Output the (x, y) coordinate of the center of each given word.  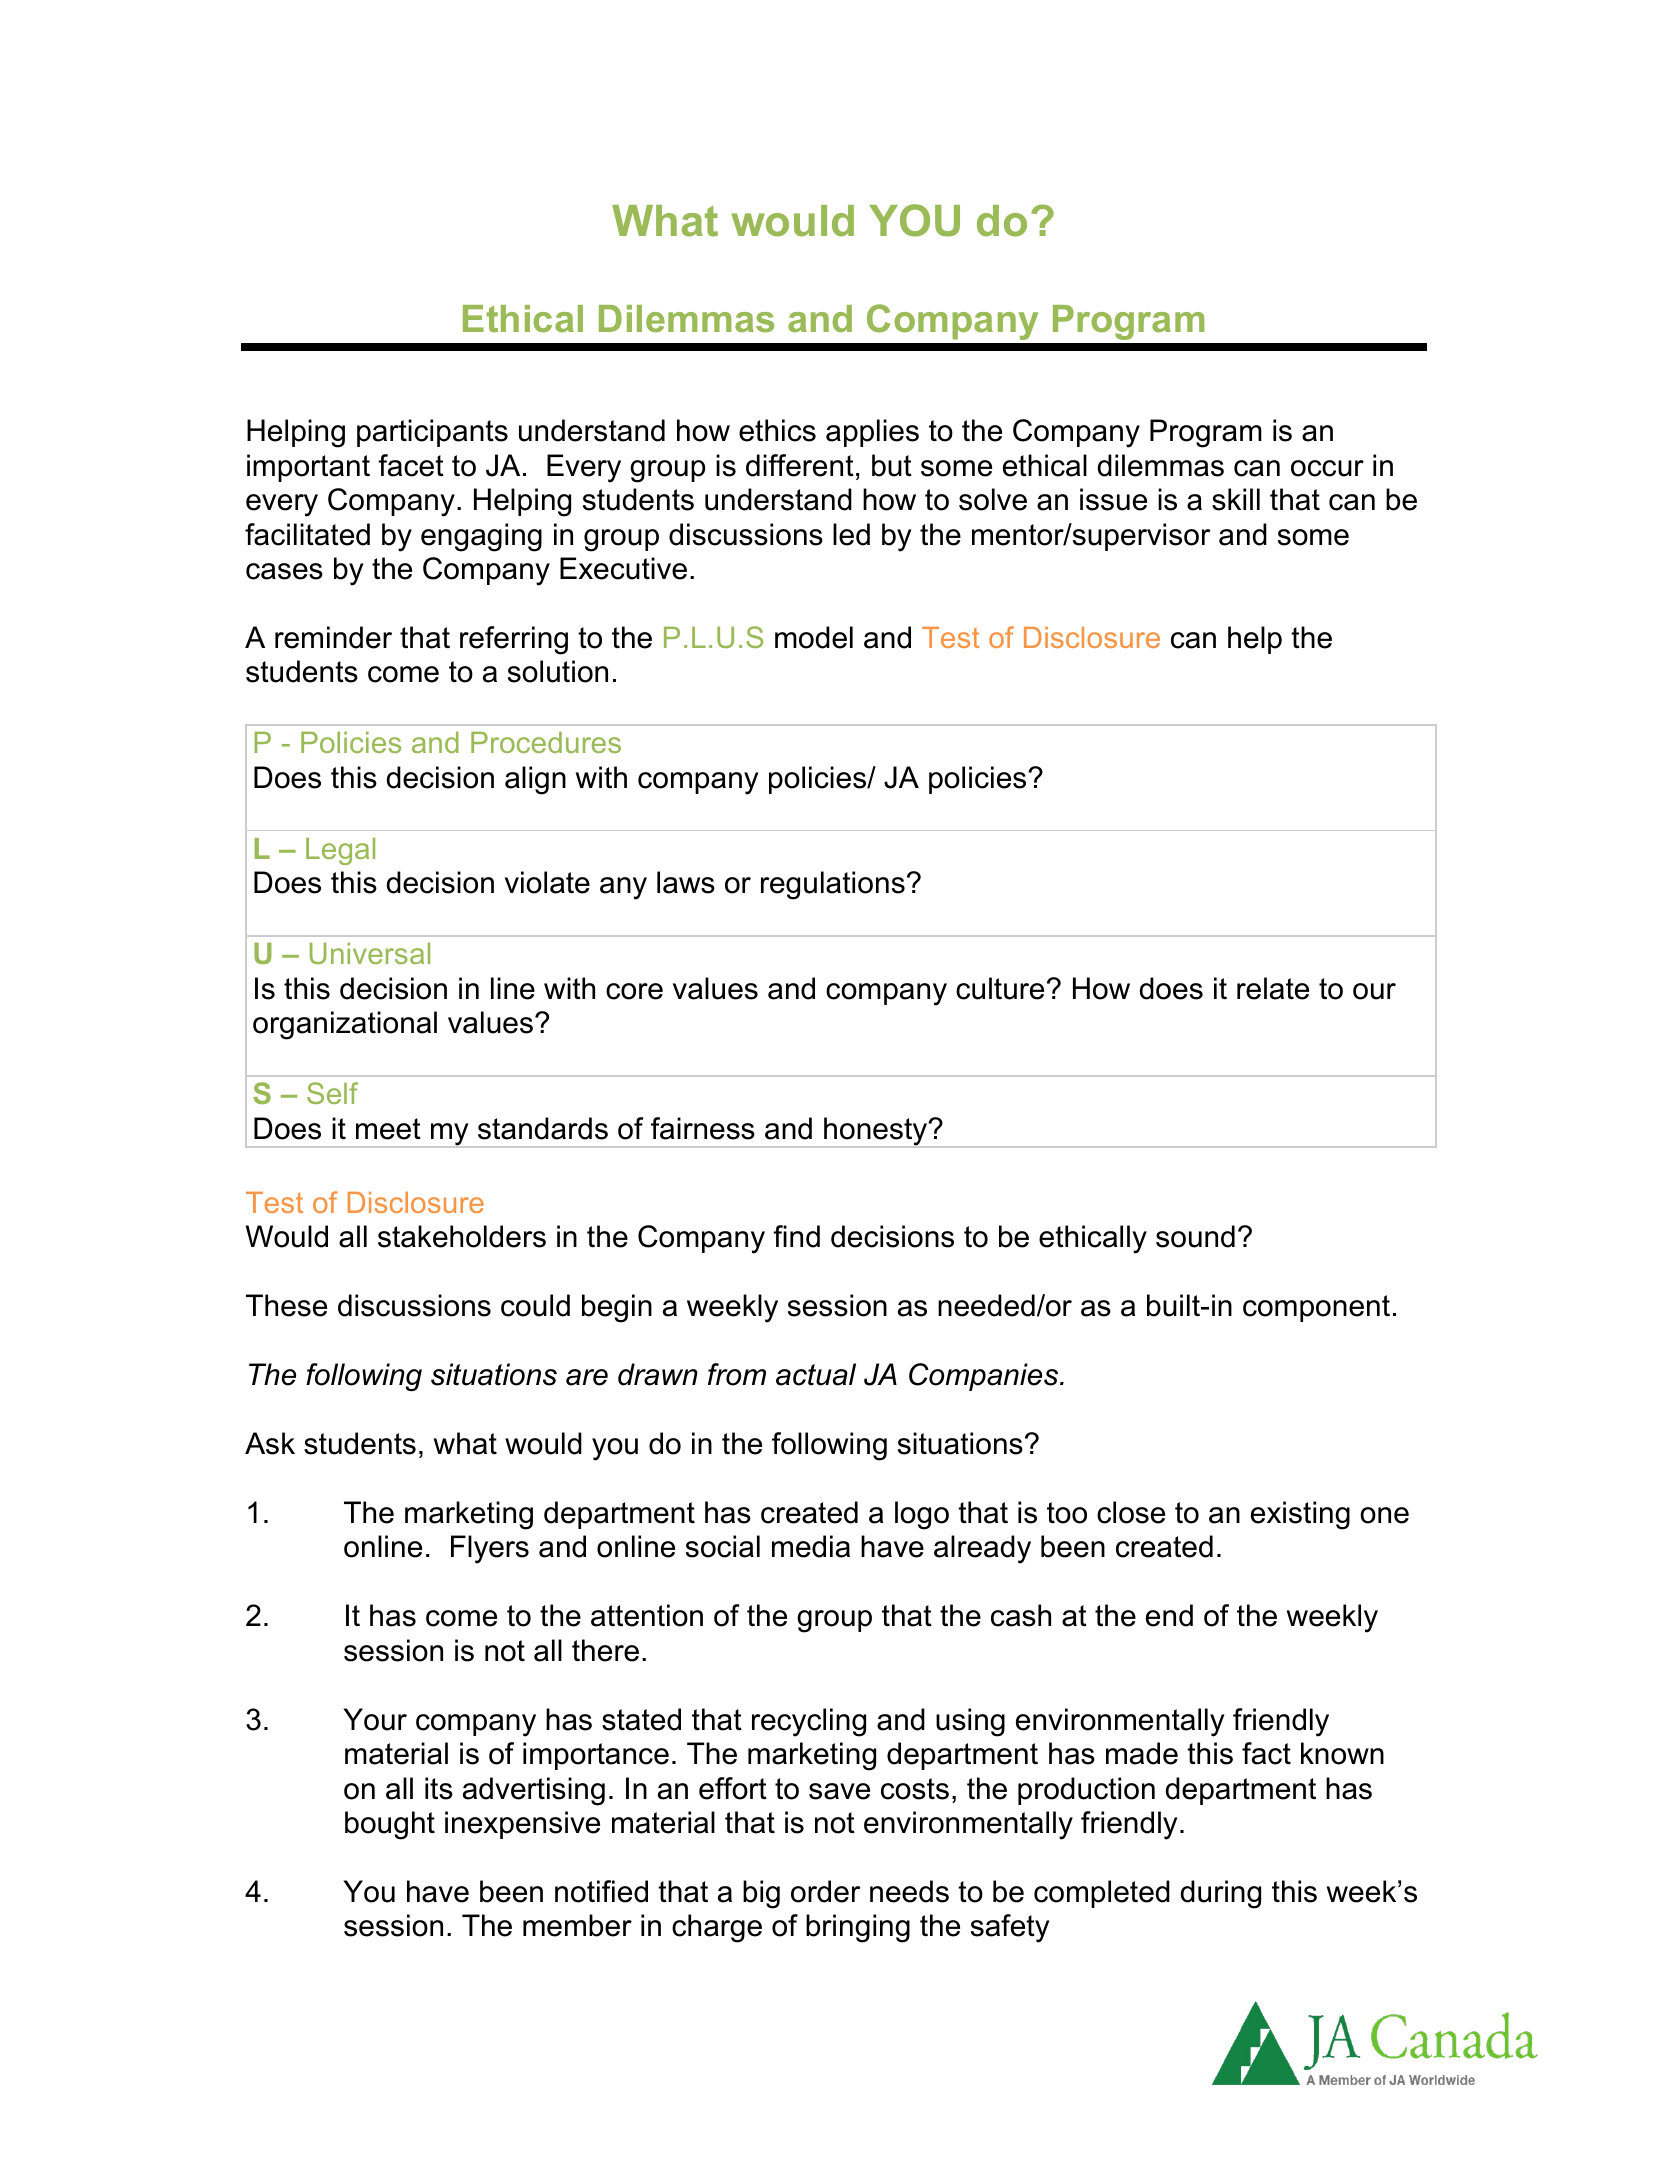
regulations (833, 885)
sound (1195, 1236)
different (800, 465)
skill (1236, 499)
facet (411, 465)
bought (390, 1825)
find (796, 1236)
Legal (340, 851)
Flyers (490, 1549)
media (811, 1546)
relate (1273, 988)
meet (388, 1129)
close (1131, 1512)
